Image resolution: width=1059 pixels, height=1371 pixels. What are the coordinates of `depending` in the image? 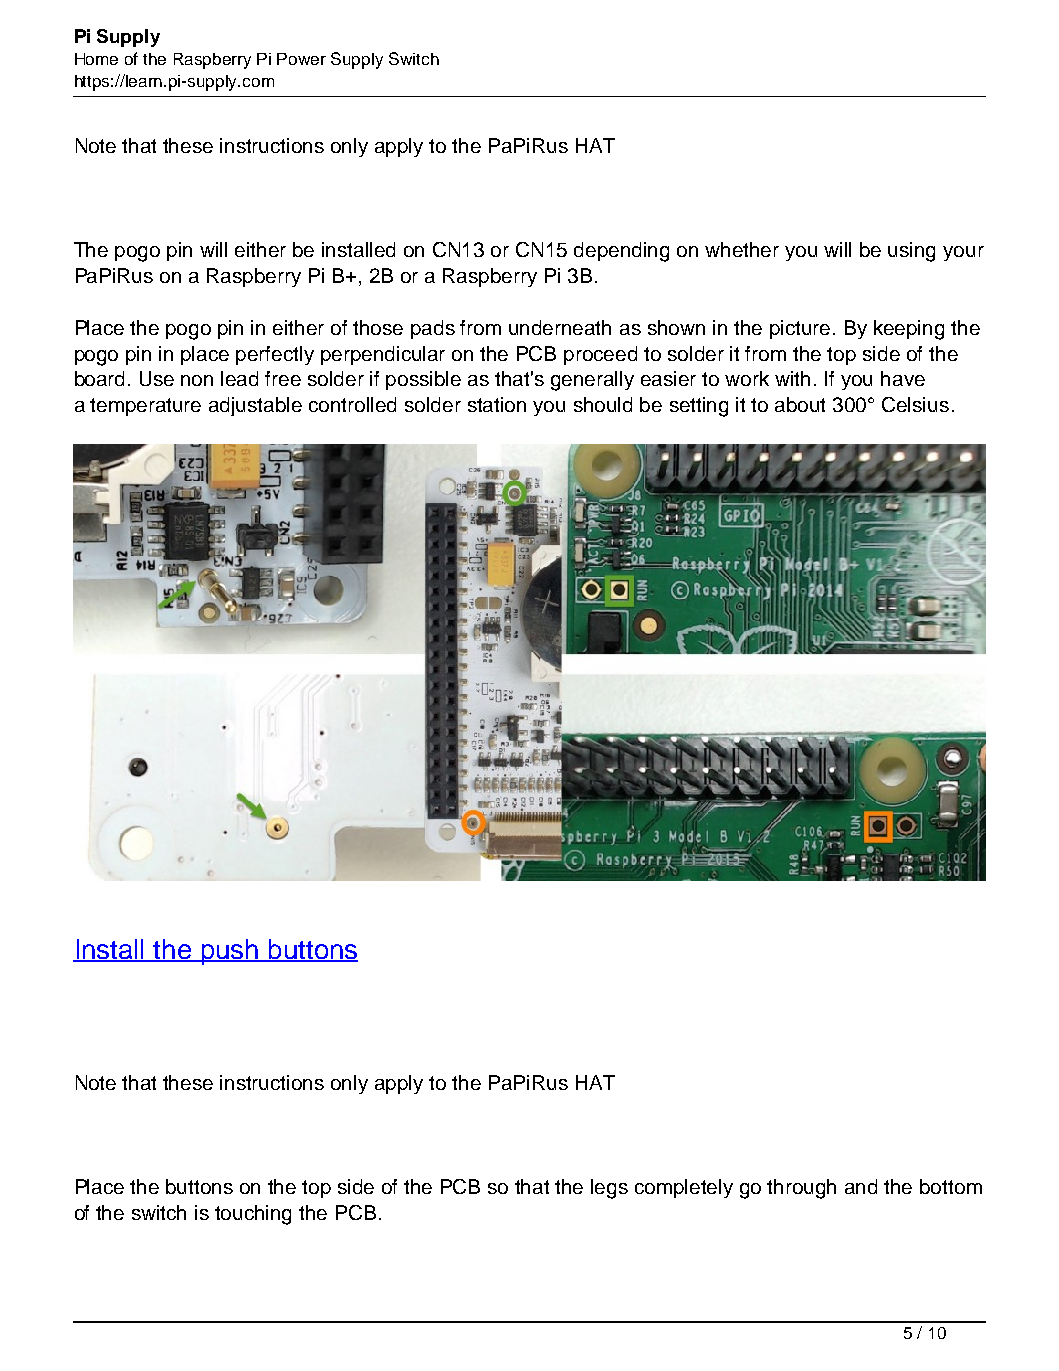 It's located at (621, 252).
